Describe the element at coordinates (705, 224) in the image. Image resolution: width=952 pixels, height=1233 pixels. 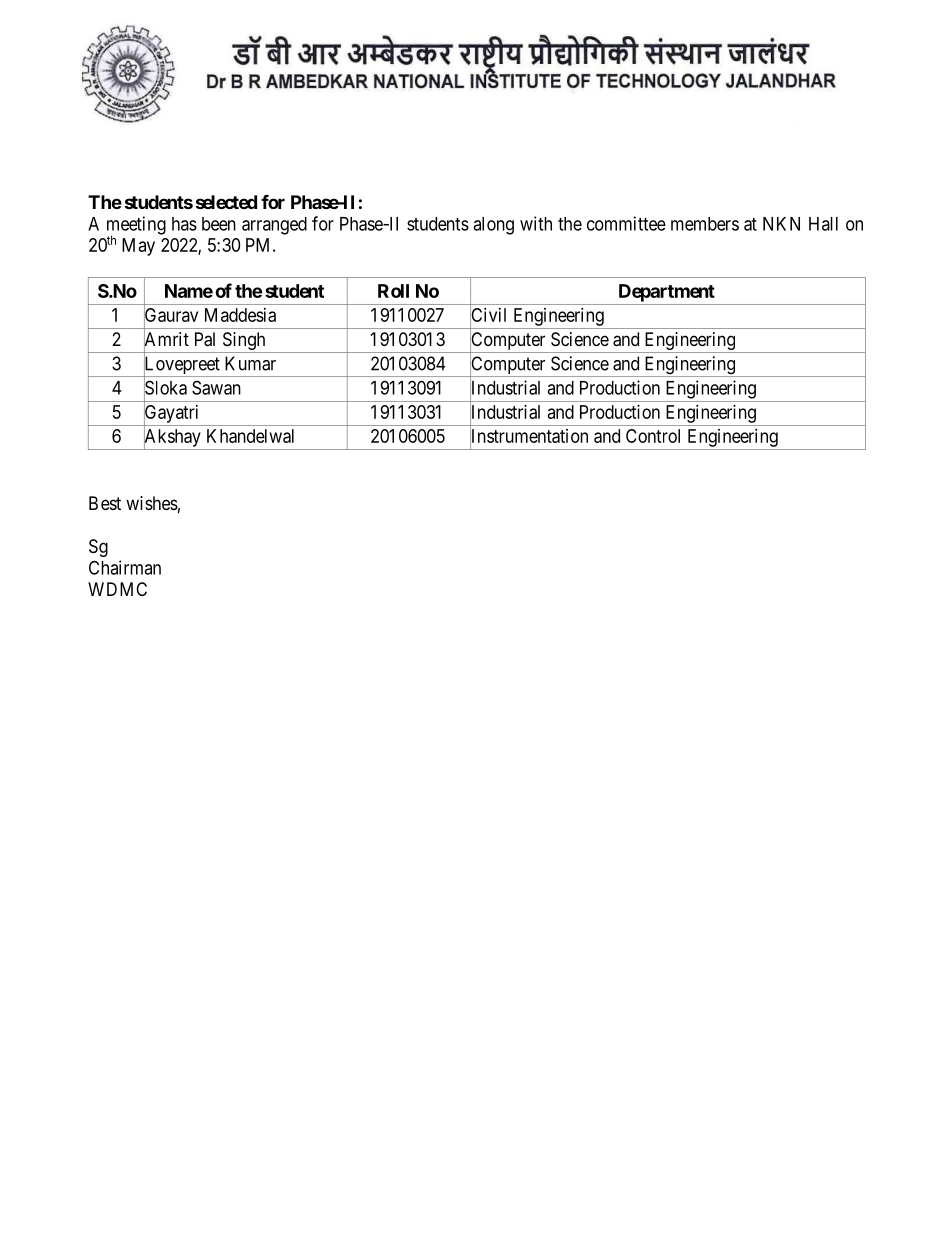
I see `members` at that location.
